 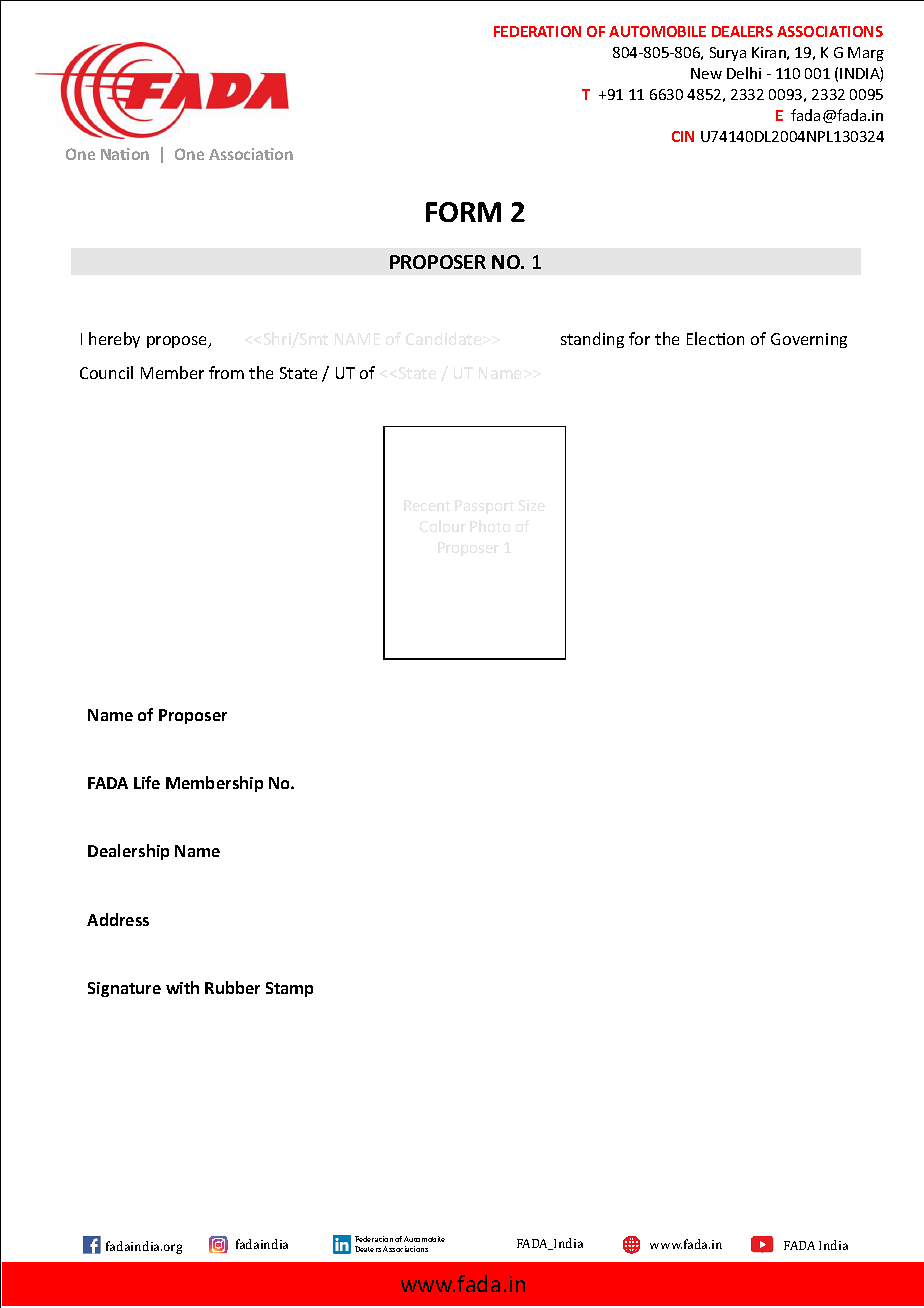 What do you see at coordinates (592, 340) in the image?
I see `standing` at bounding box center [592, 340].
